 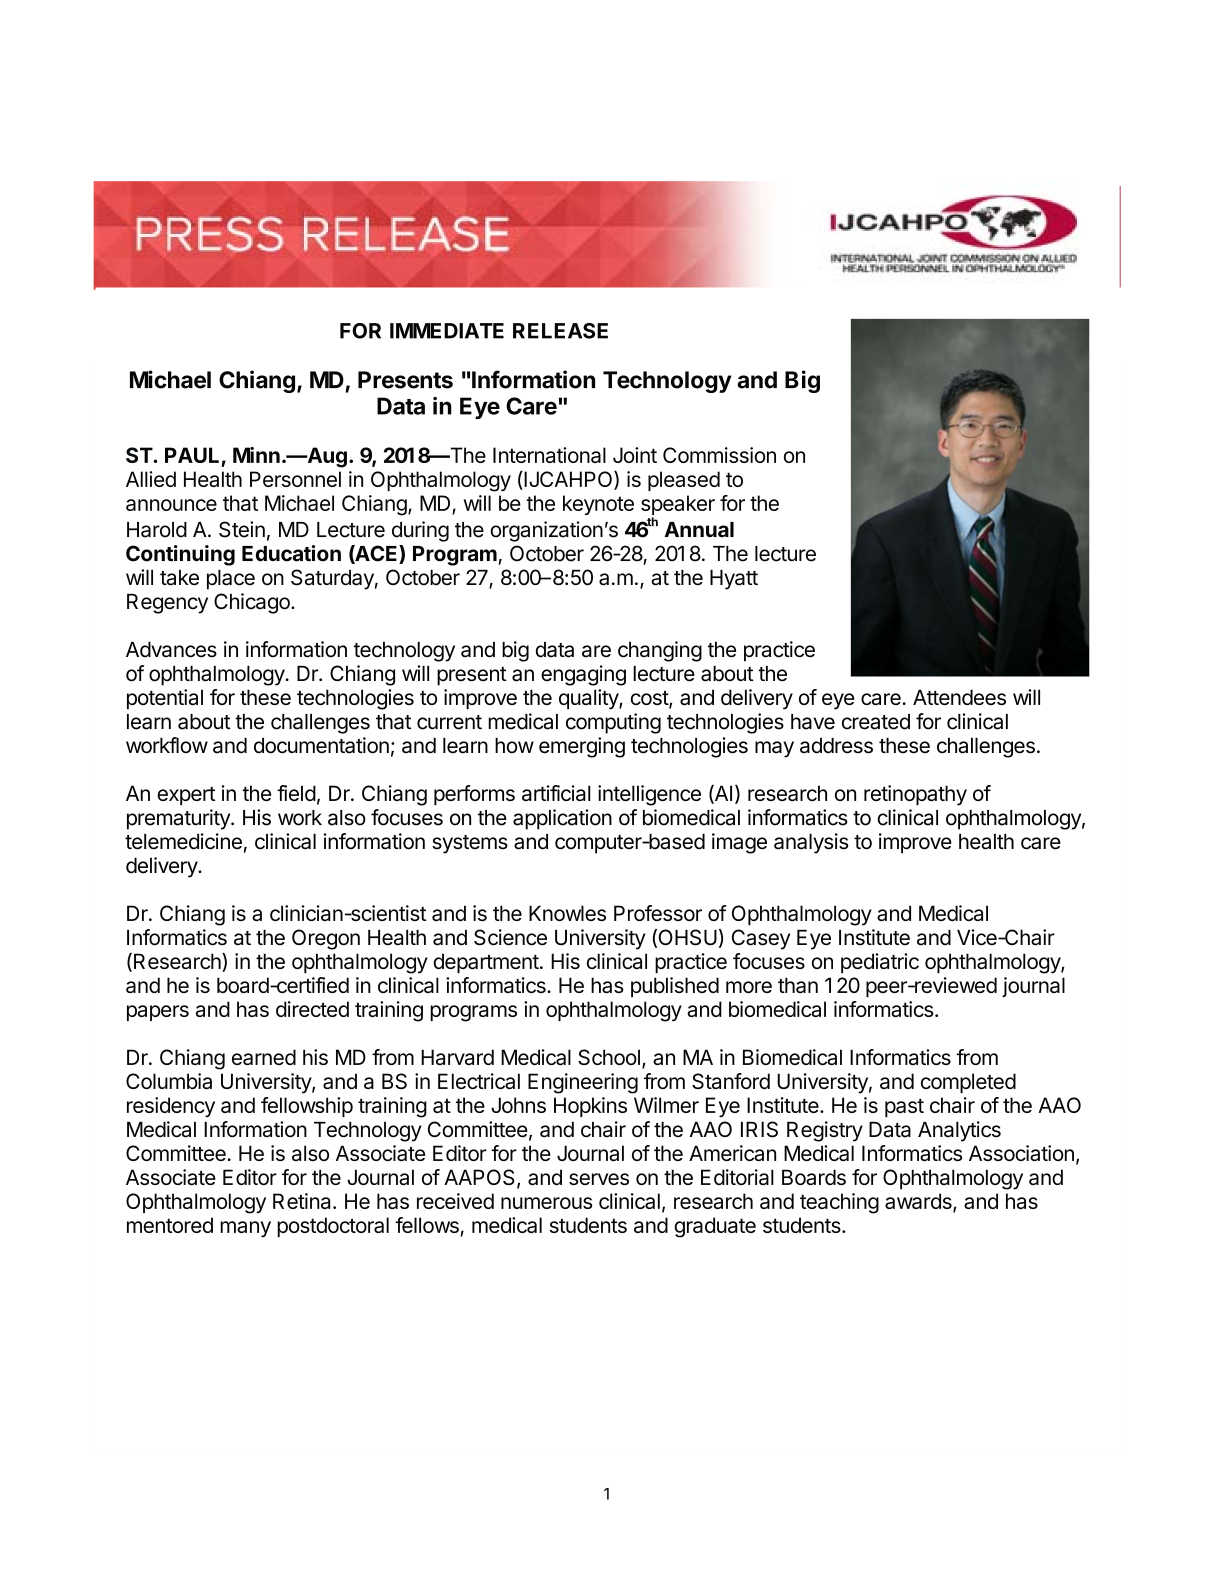 I want to click on field, so click(x=296, y=793).
